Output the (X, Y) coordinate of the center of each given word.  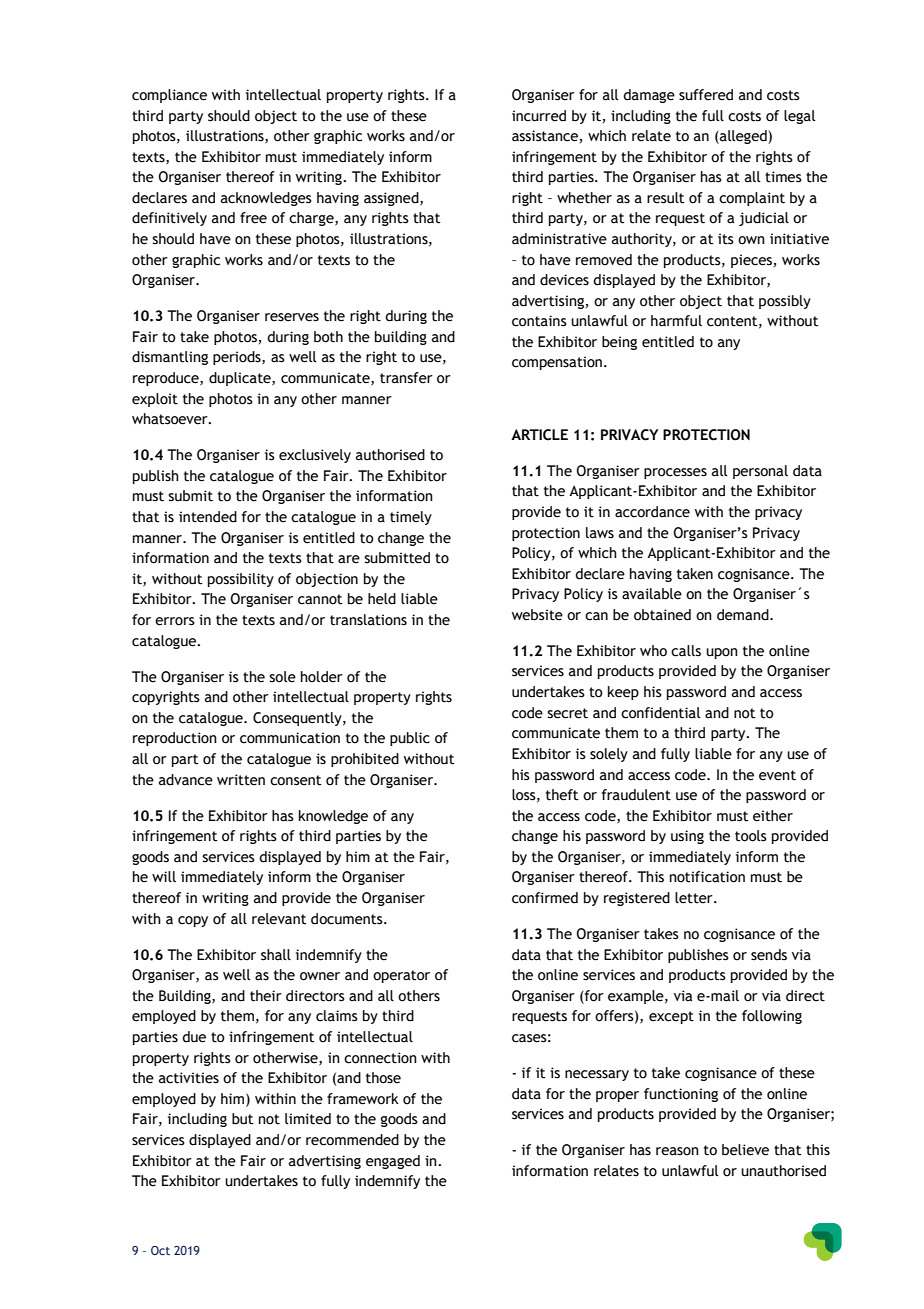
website (537, 615)
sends (769, 955)
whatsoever (171, 419)
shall (276, 955)
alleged (743, 137)
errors (175, 621)
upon (722, 653)
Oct (160, 1250)
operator (401, 976)
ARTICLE (539, 435)
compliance (169, 96)
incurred (539, 116)
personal (760, 472)
